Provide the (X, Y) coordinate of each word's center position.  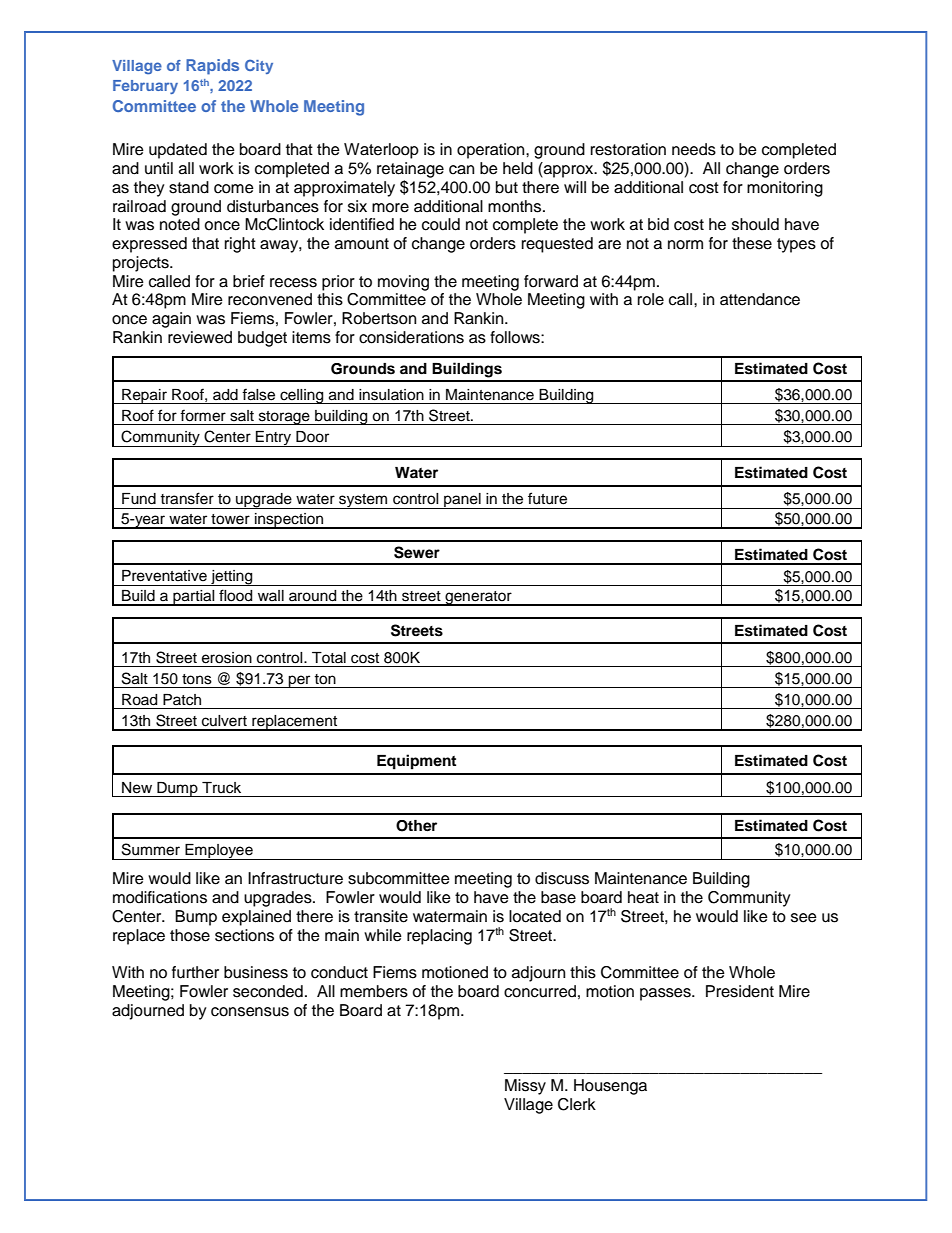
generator (478, 598)
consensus (250, 1012)
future (547, 498)
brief (249, 281)
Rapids (212, 67)
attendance (760, 299)
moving (403, 283)
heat (643, 897)
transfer (187, 498)
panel (462, 501)
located (535, 916)
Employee (219, 852)
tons (197, 679)
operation (492, 151)
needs (694, 149)
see (804, 918)
